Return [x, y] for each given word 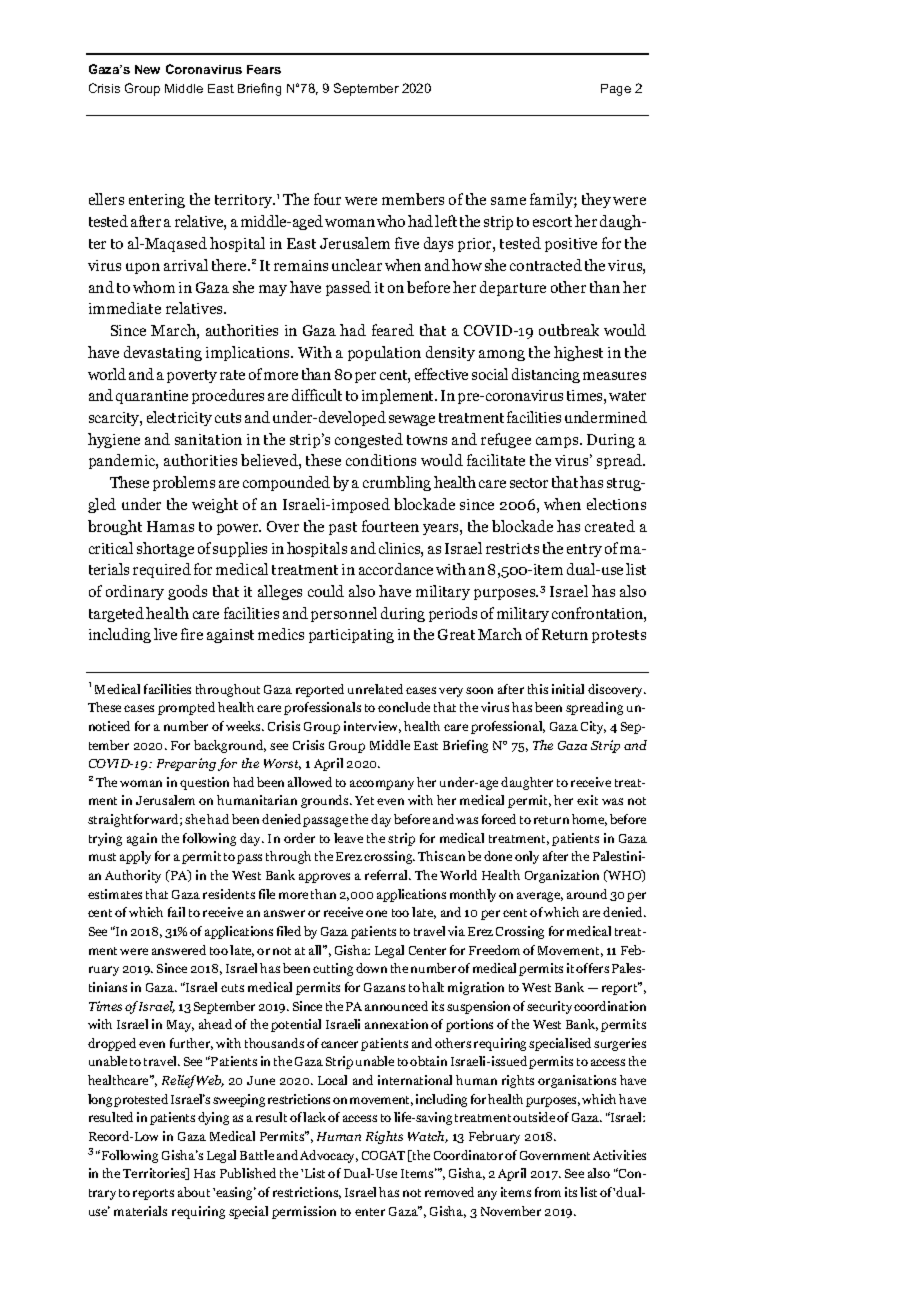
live [165, 634]
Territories [155, 1174]
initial [568, 689]
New [147, 69]
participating [351, 636]
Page [616, 90]
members [413, 199]
